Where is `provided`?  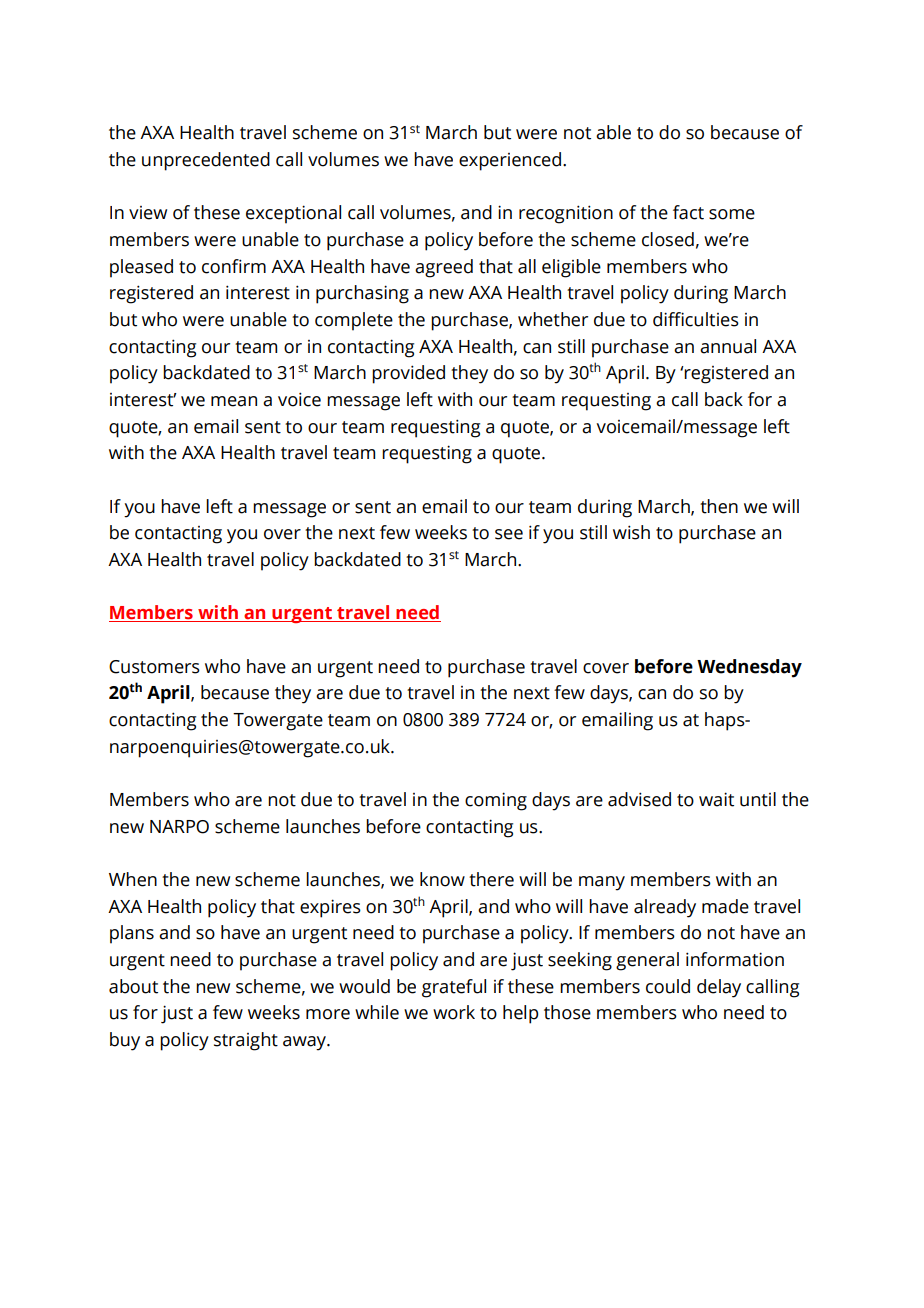 provided is located at coordinates (408, 374).
